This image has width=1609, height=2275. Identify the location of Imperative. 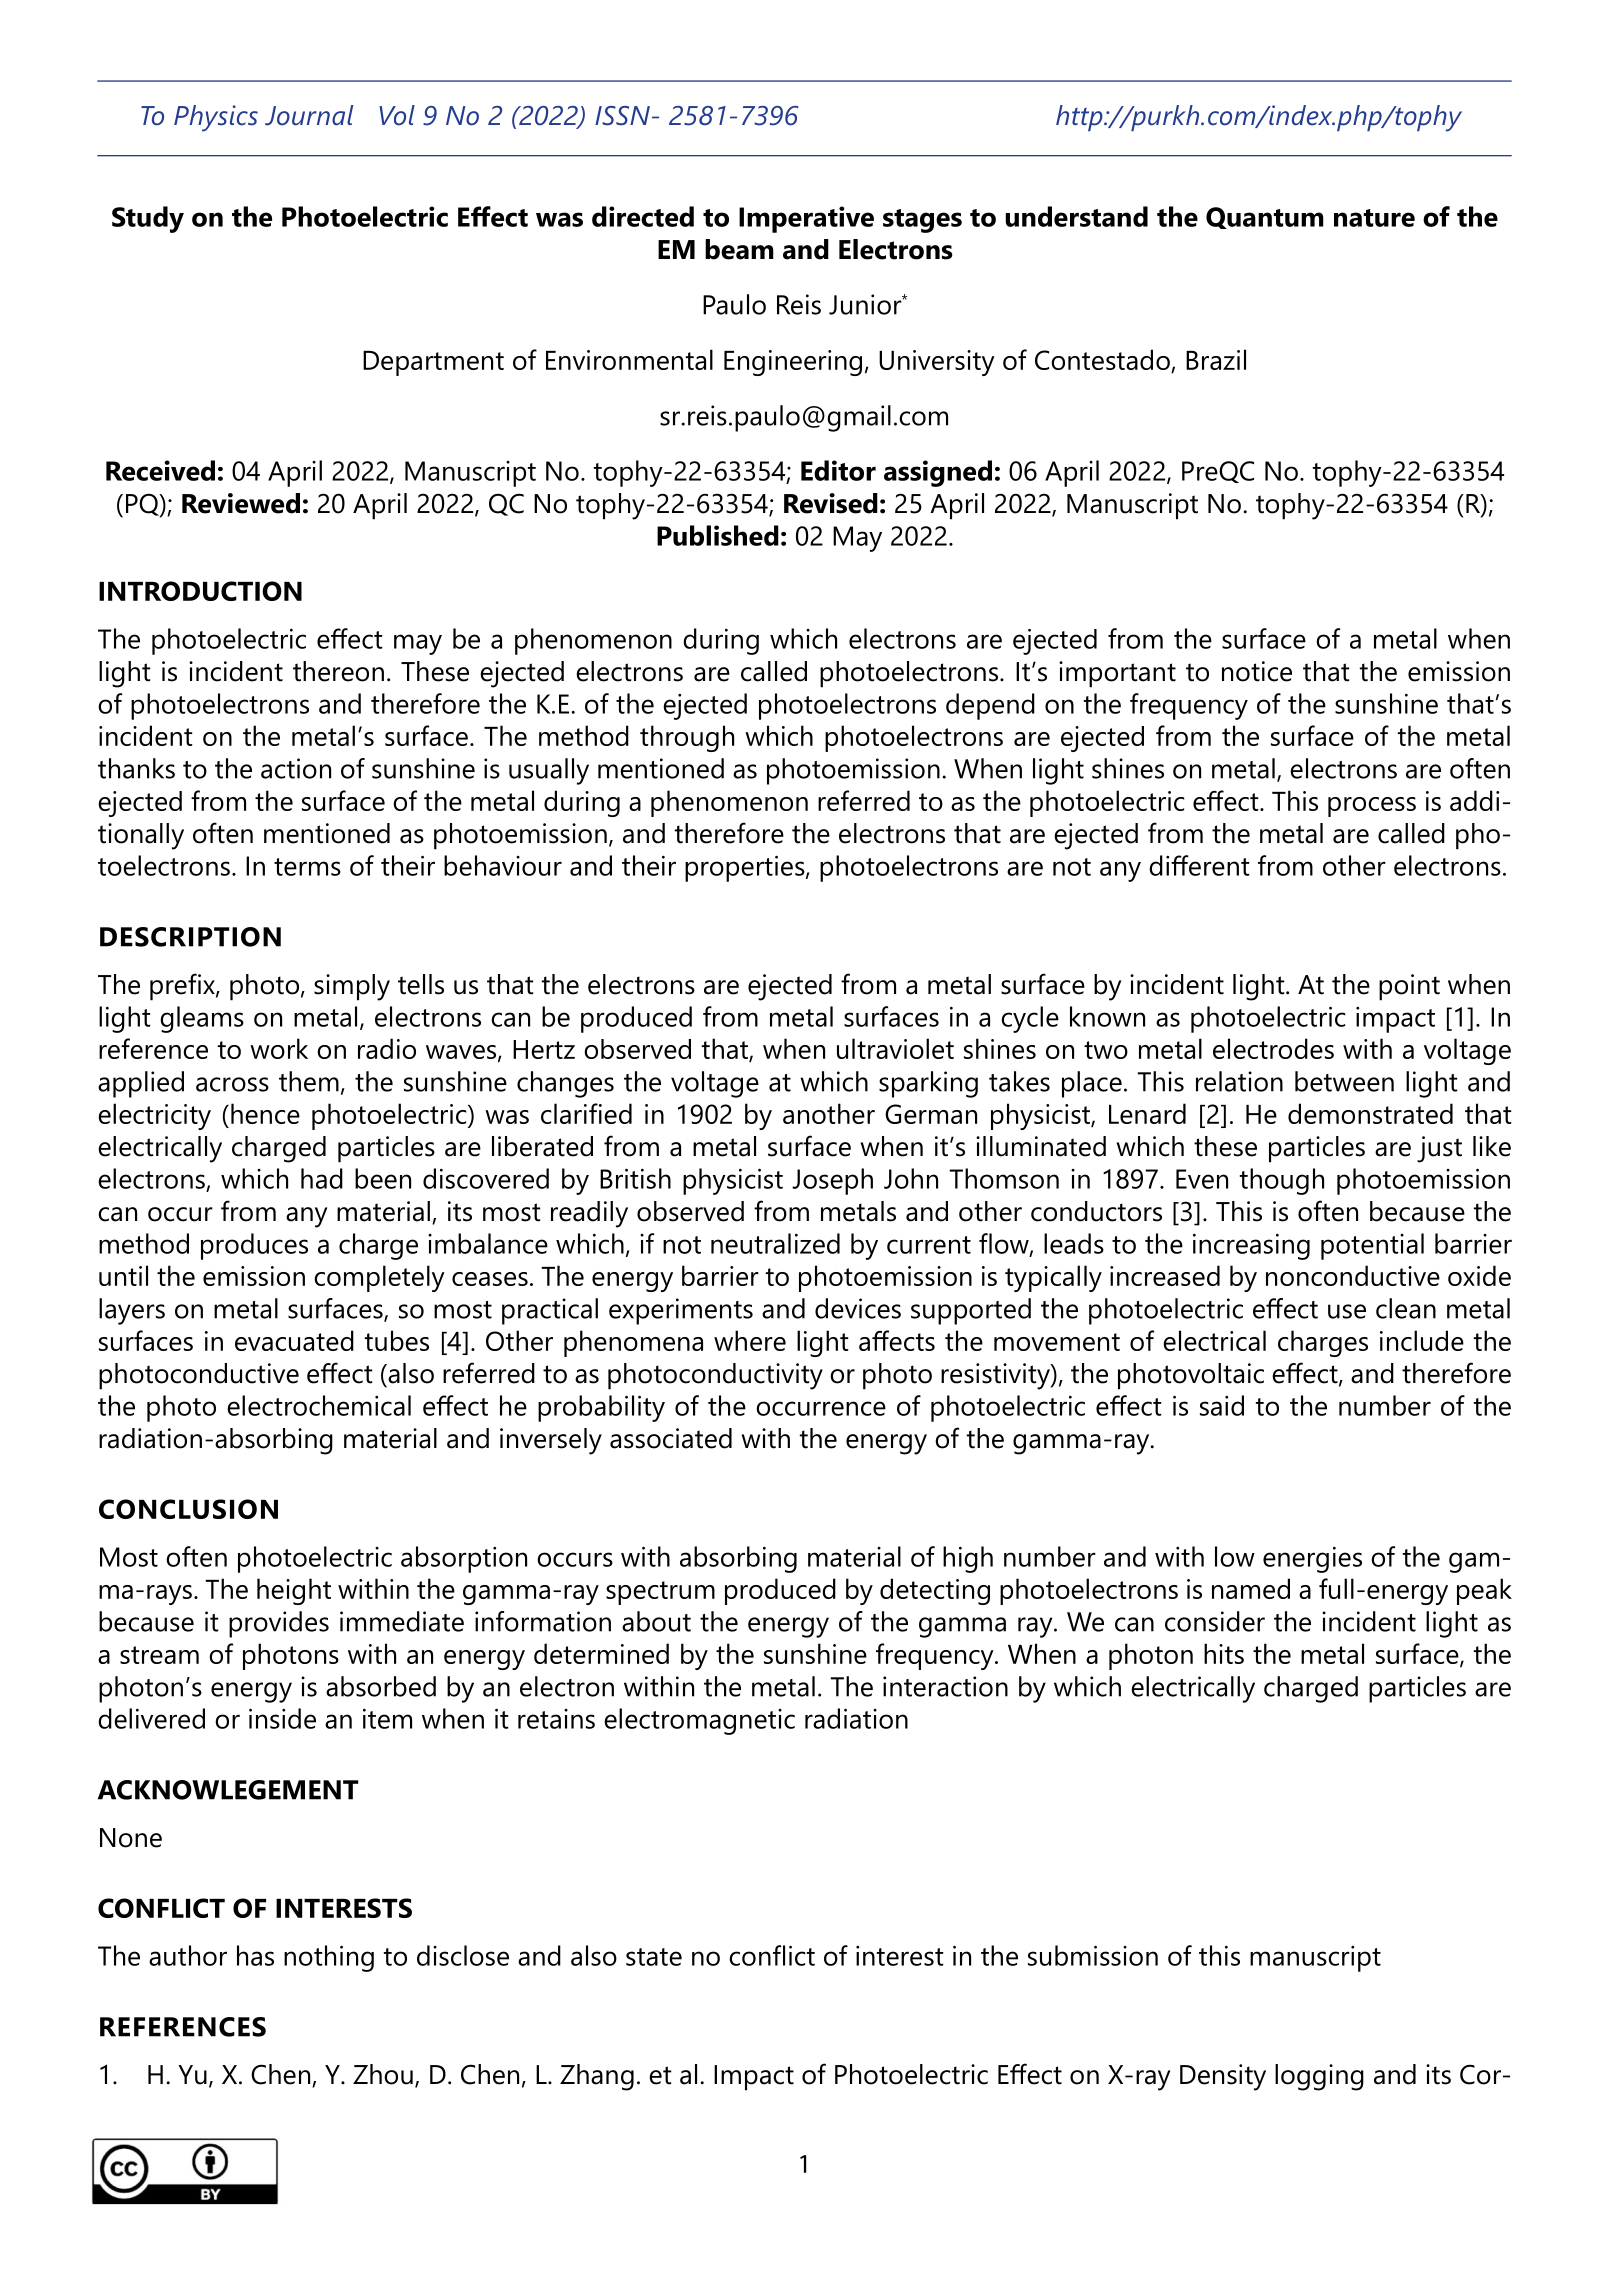
(806, 219).
